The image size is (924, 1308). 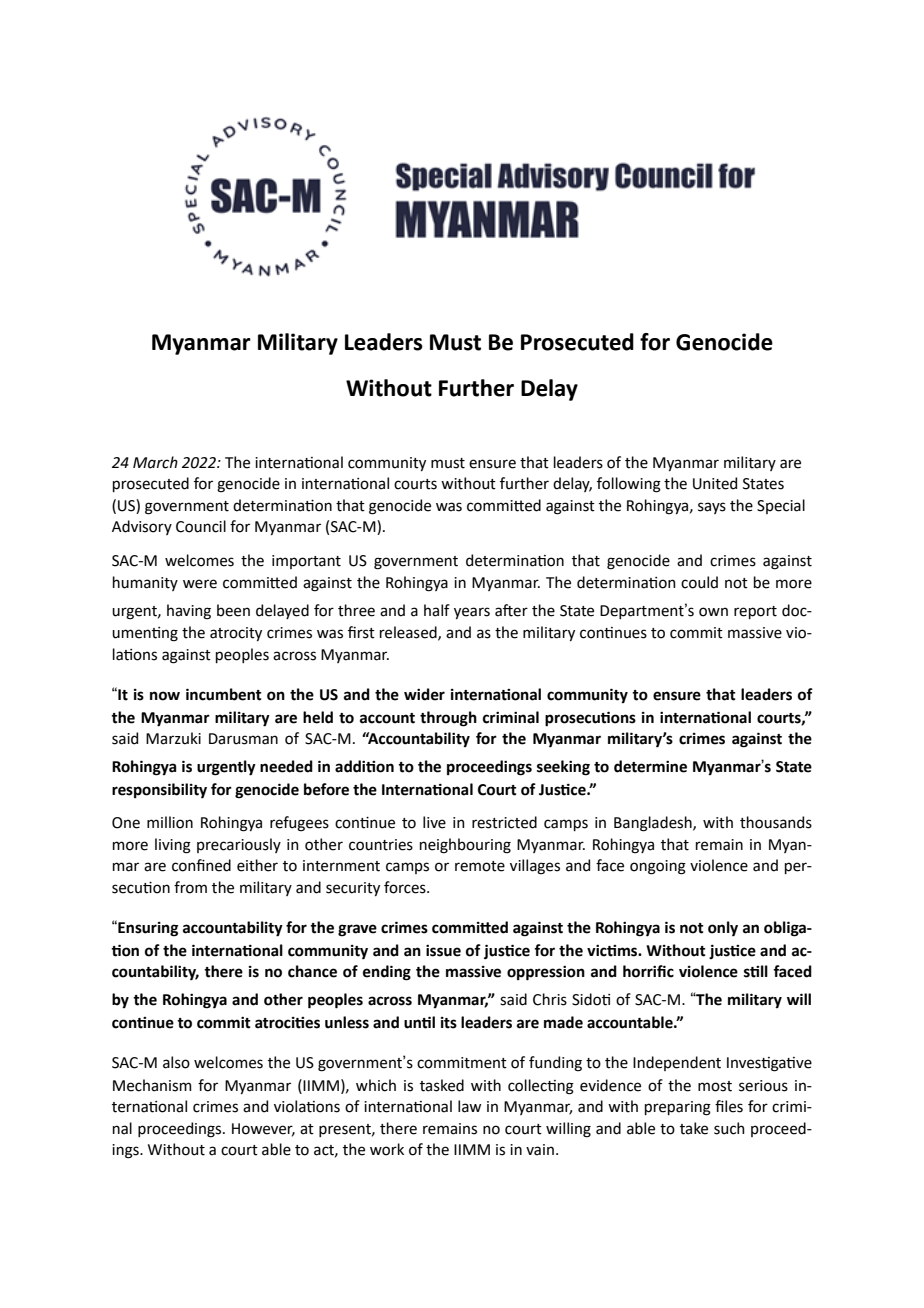 What do you see at coordinates (257, 865) in the screenshot?
I see `either` at bounding box center [257, 865].
